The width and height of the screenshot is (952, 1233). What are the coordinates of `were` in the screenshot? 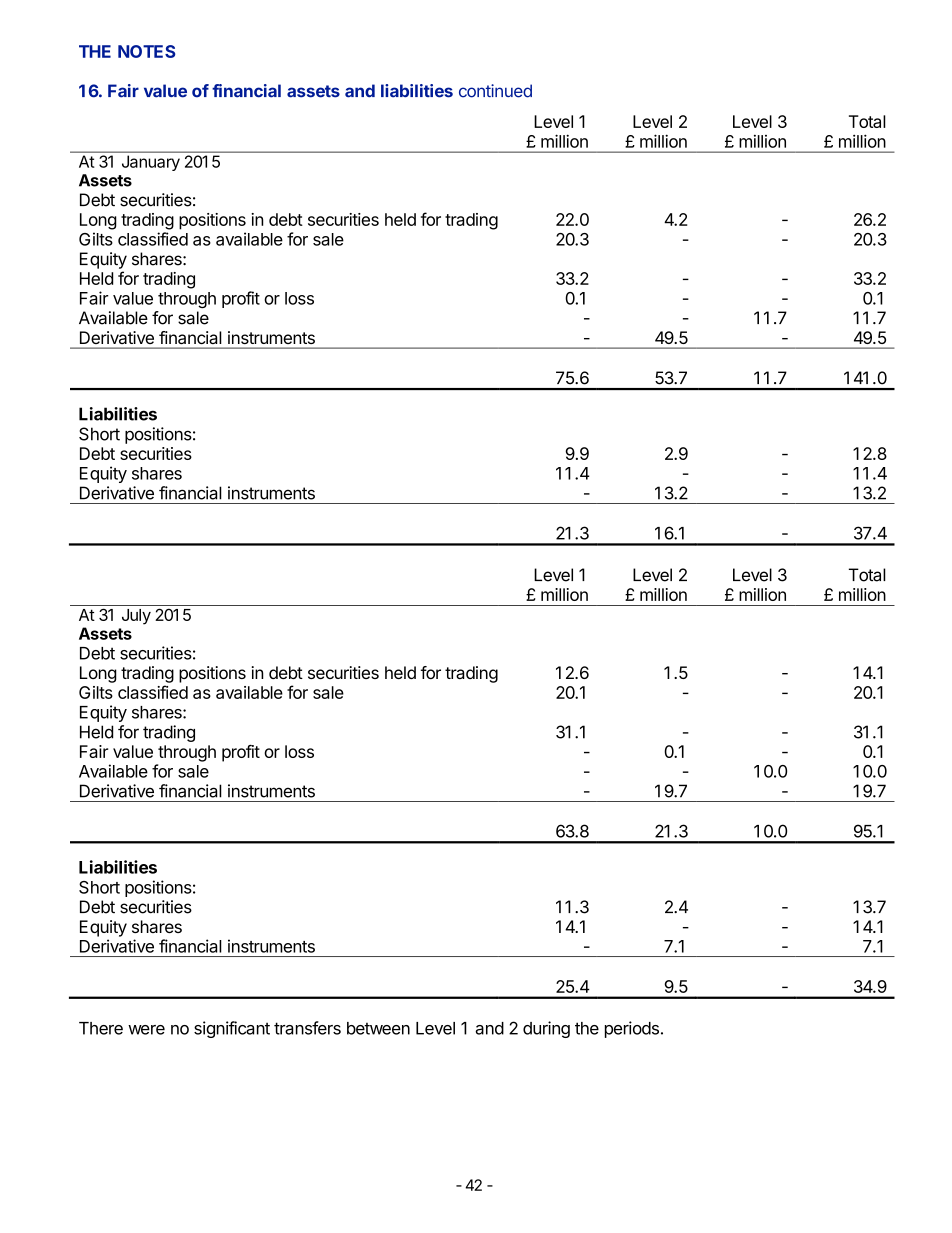 It's located at (146, 1030).
